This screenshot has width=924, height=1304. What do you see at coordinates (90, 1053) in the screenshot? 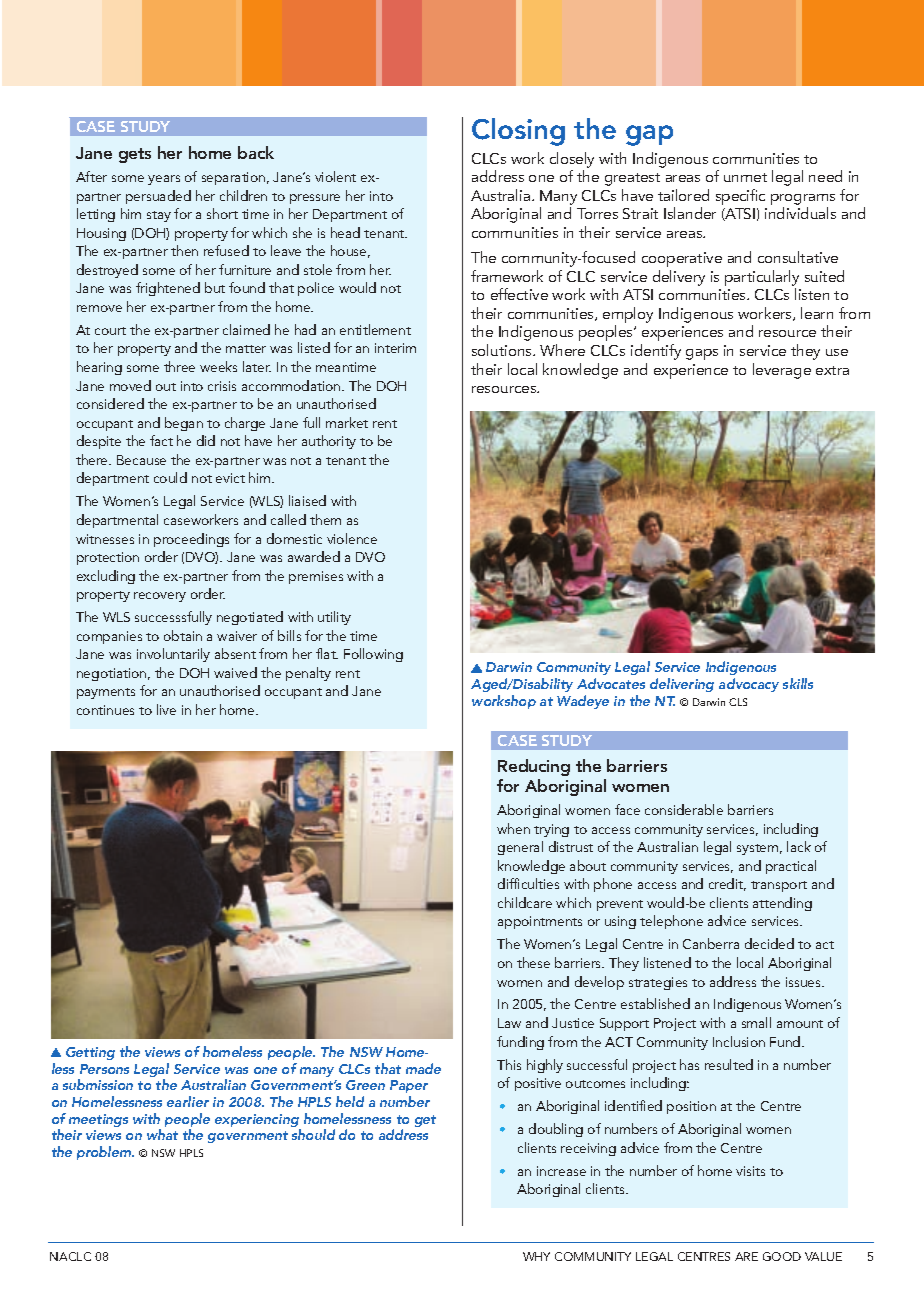
I see `Getting` at bounding box center [90, 1053].
